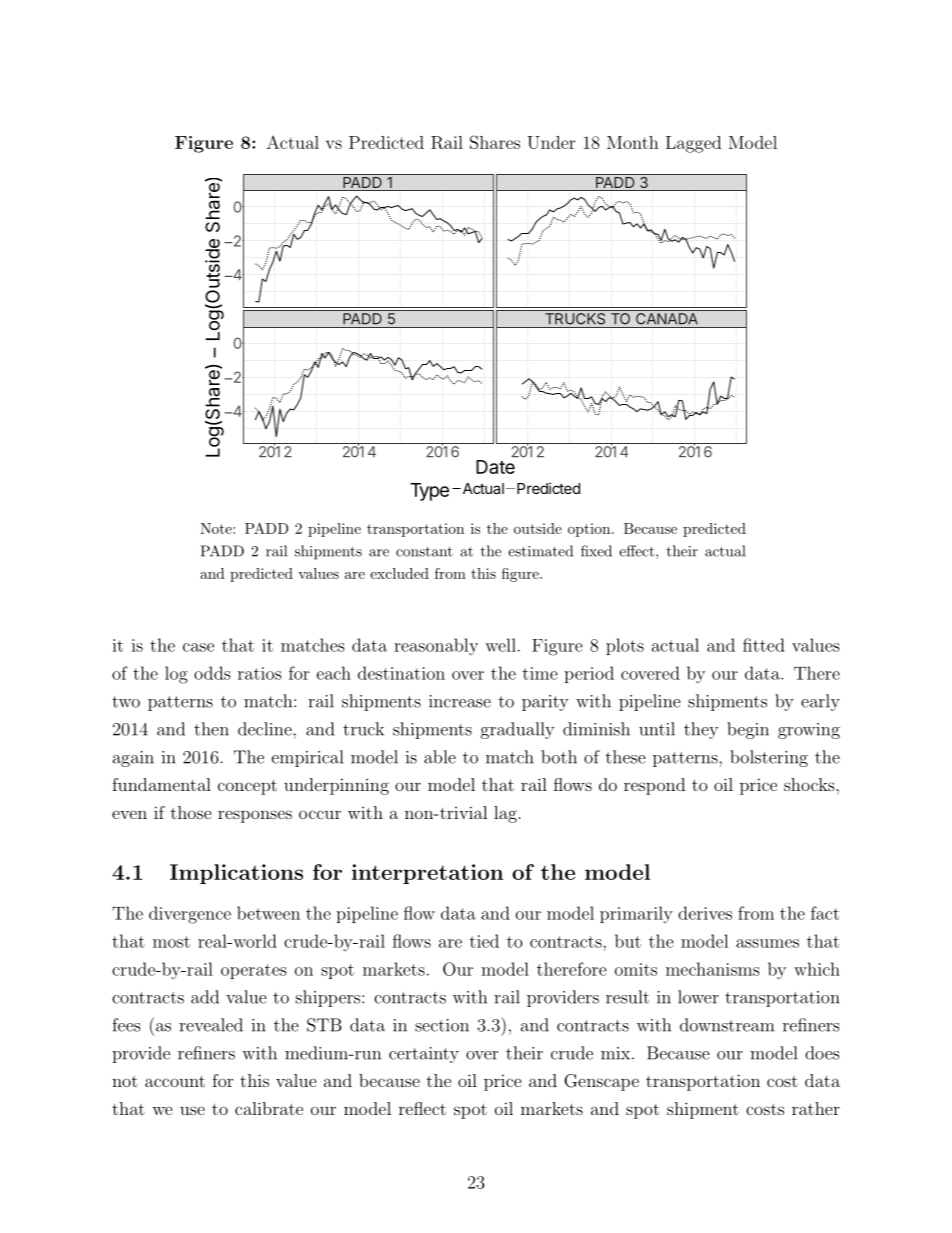 This screenshot has width=952, height=1233. Describe the element at coordinates (495, 467) in the screenshot. I see `Date` at that location.
